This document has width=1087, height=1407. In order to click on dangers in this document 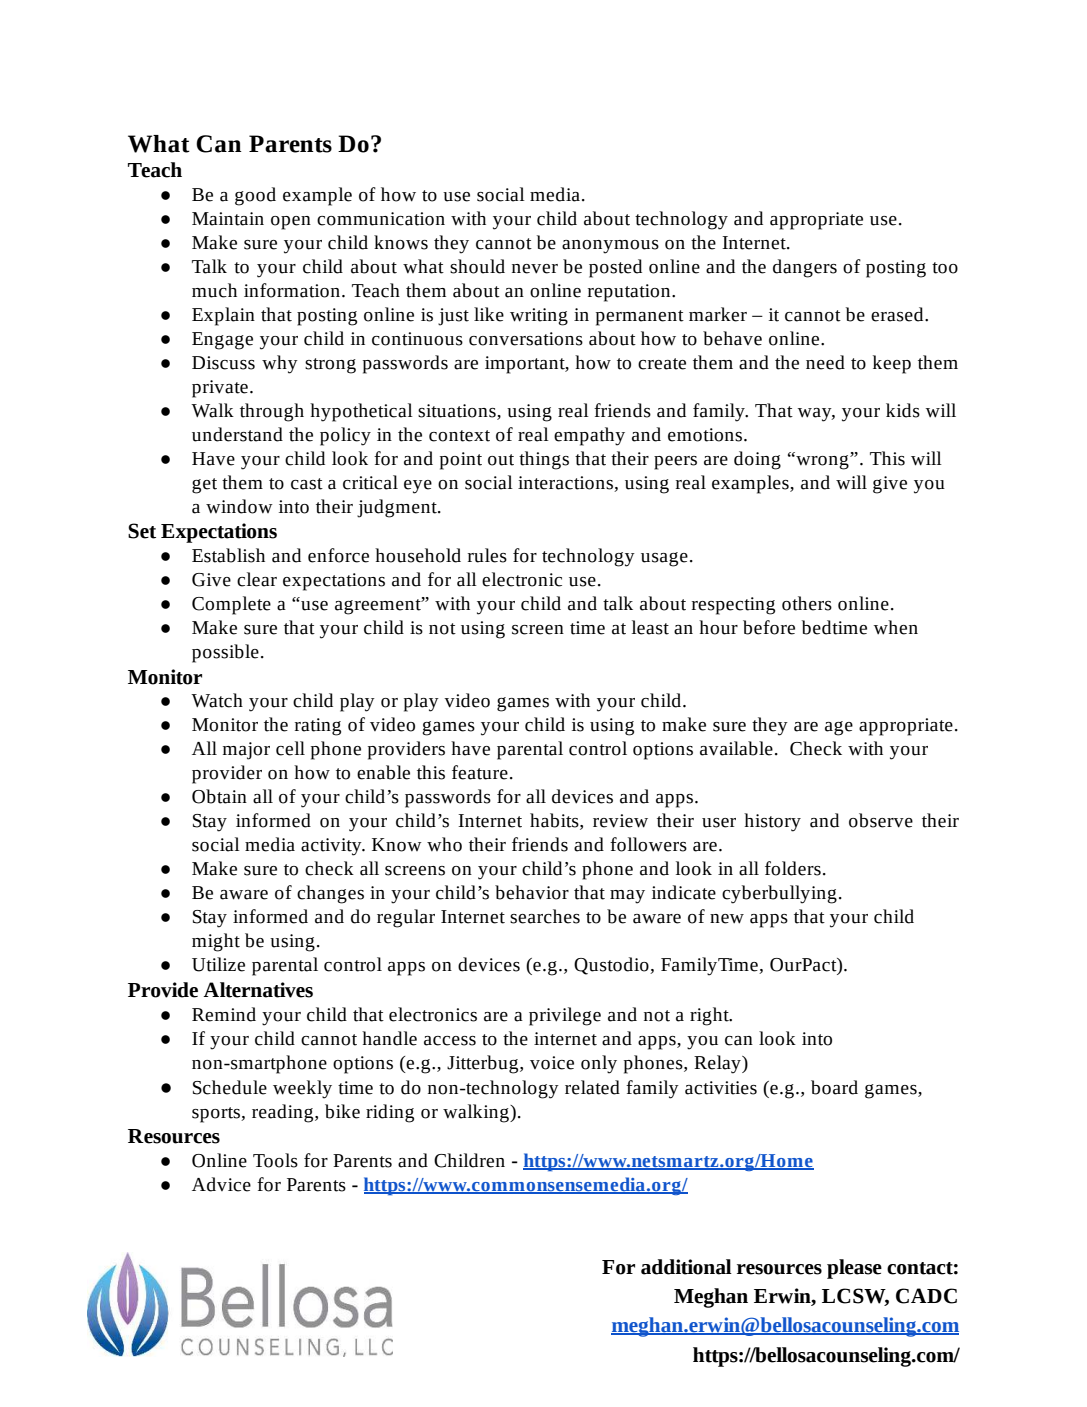, I will do `click(805, 268)`.
